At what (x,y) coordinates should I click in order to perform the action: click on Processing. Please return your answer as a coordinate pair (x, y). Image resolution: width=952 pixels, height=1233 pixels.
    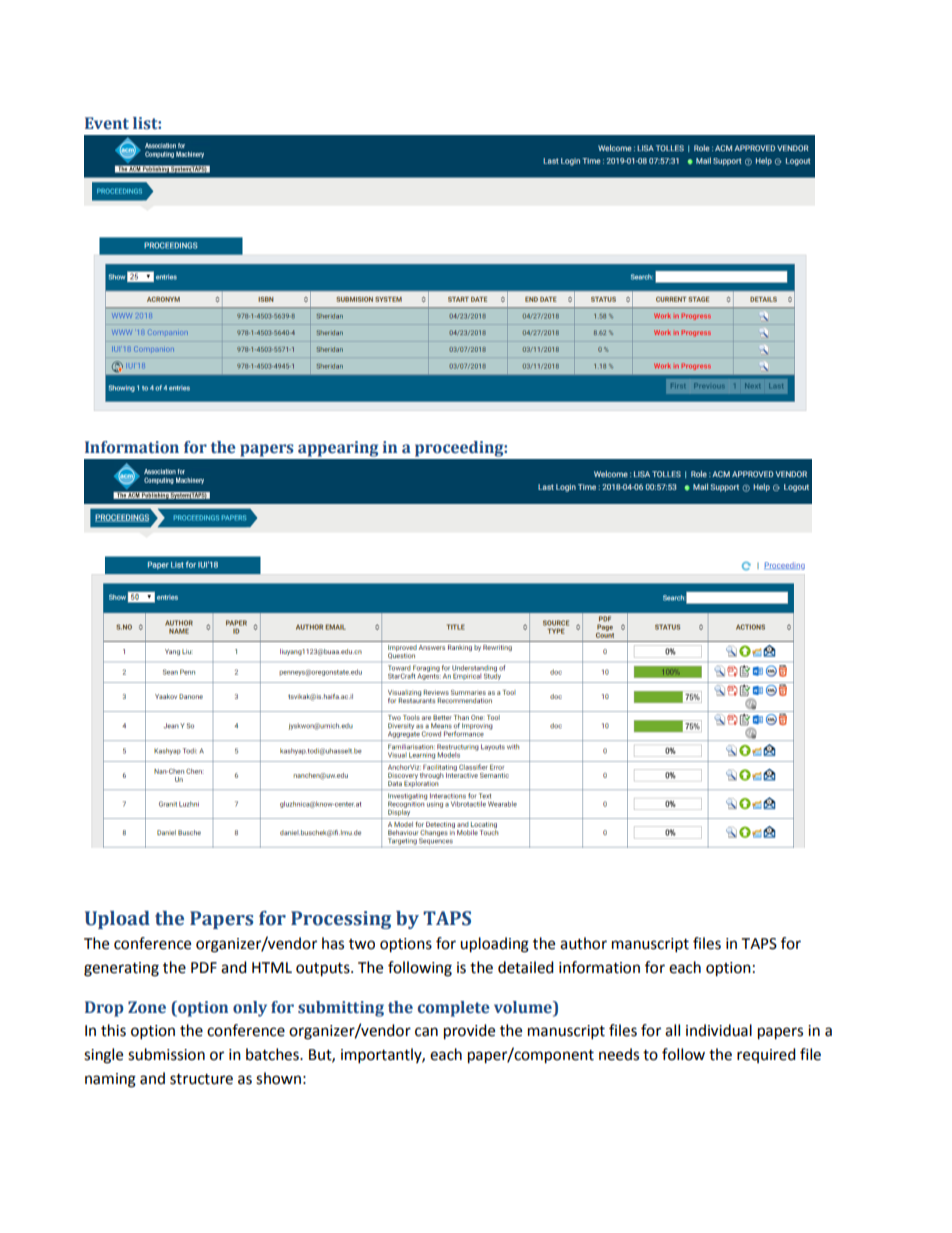
    Looking at the image, I should click on (341, 920).
